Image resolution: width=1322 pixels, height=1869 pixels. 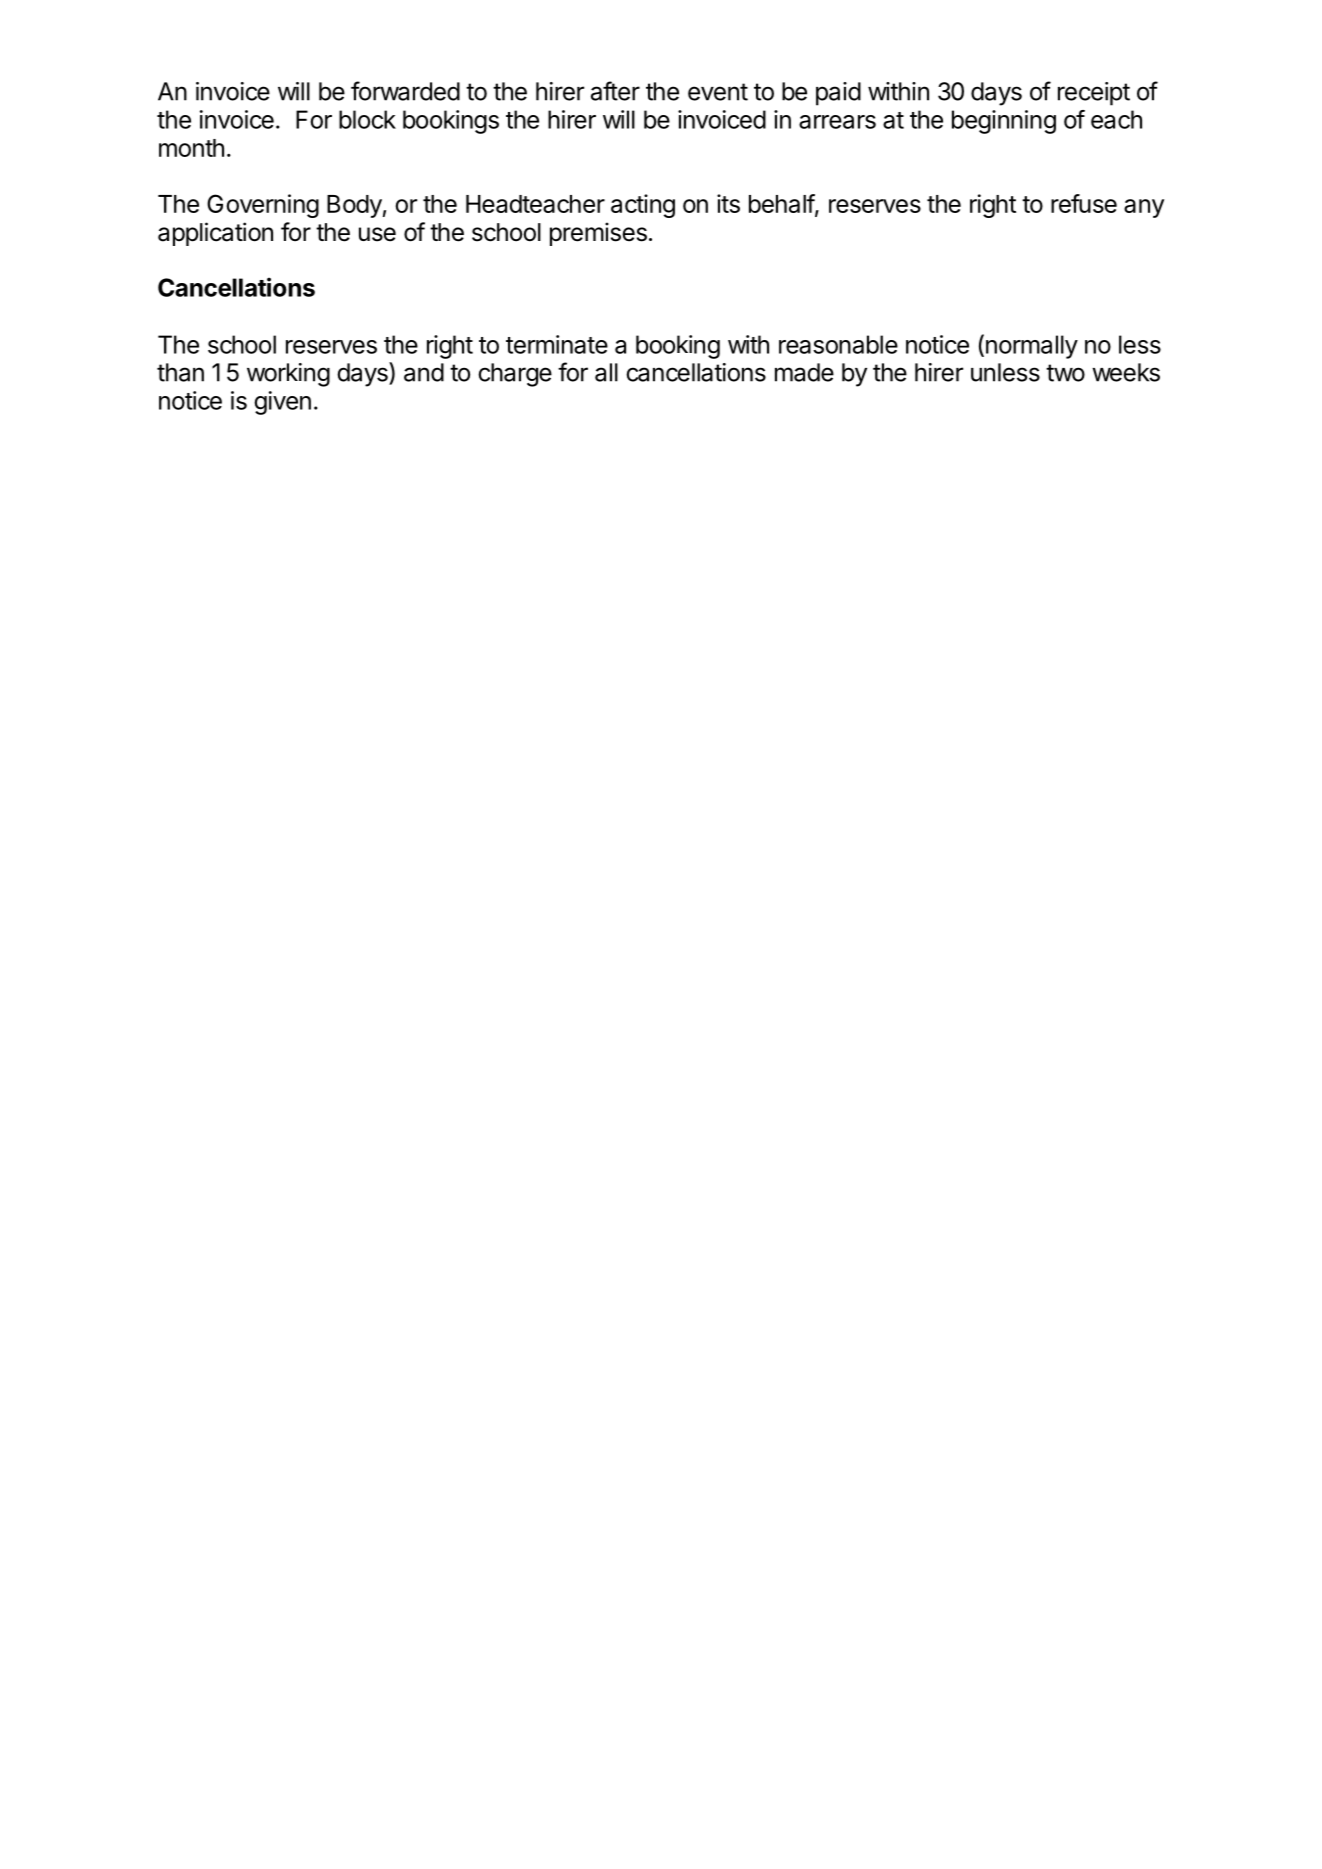 What do you see at coordinates (838, 344) in the screenshot?
I see `reasonable` at bounding box center [838, 344].
